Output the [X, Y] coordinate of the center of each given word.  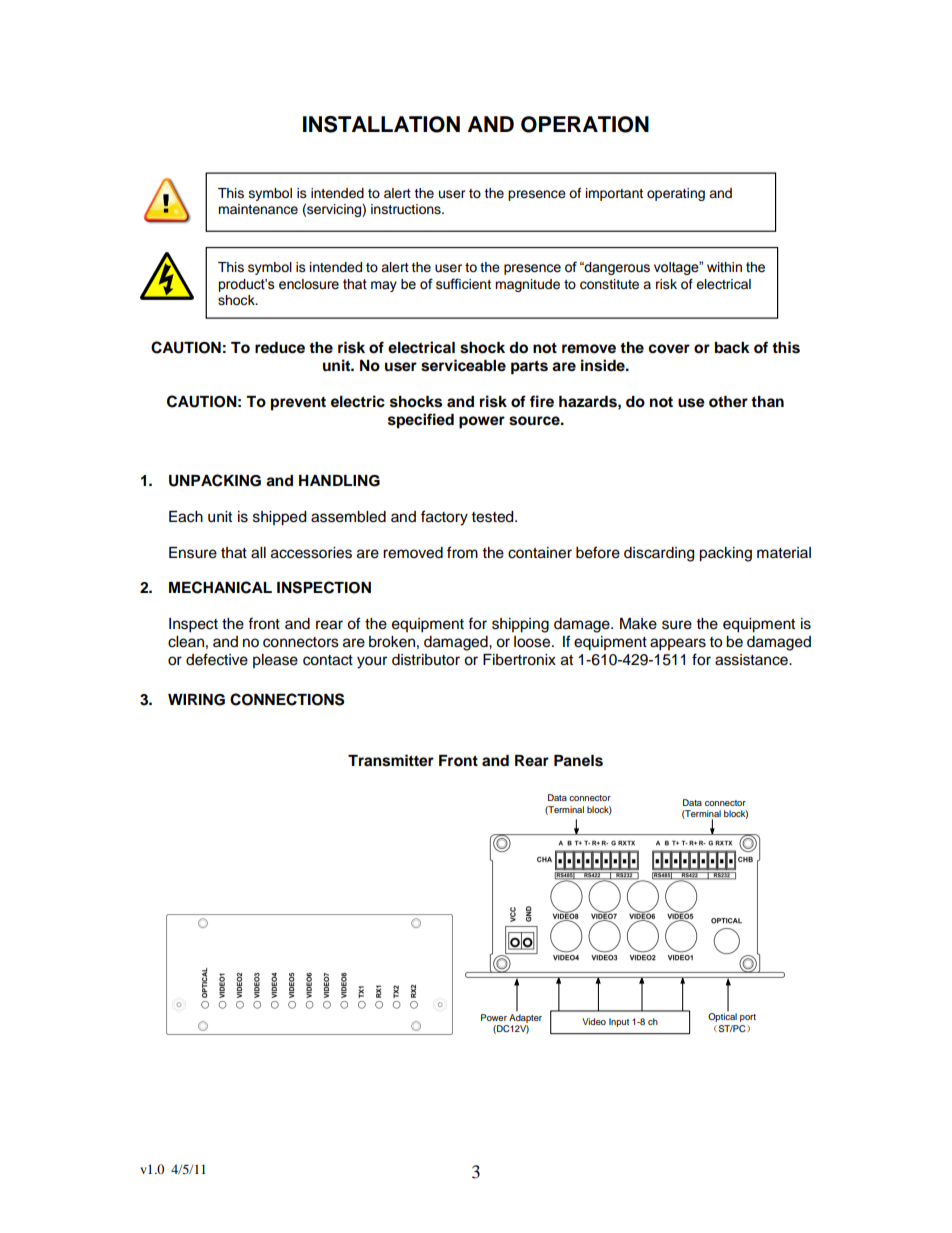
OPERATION [585, 124]
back [732, 348]
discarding [659, 554]
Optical [722, 1016]
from [462, 552]
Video [594, 1021]
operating [676, 194]
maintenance [258, 209]
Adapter [525, 1020]
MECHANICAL [220, 587]
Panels [578, 761]
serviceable [463, 365]
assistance [752, 660]
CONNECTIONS [287, 699]
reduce [280, 348]
